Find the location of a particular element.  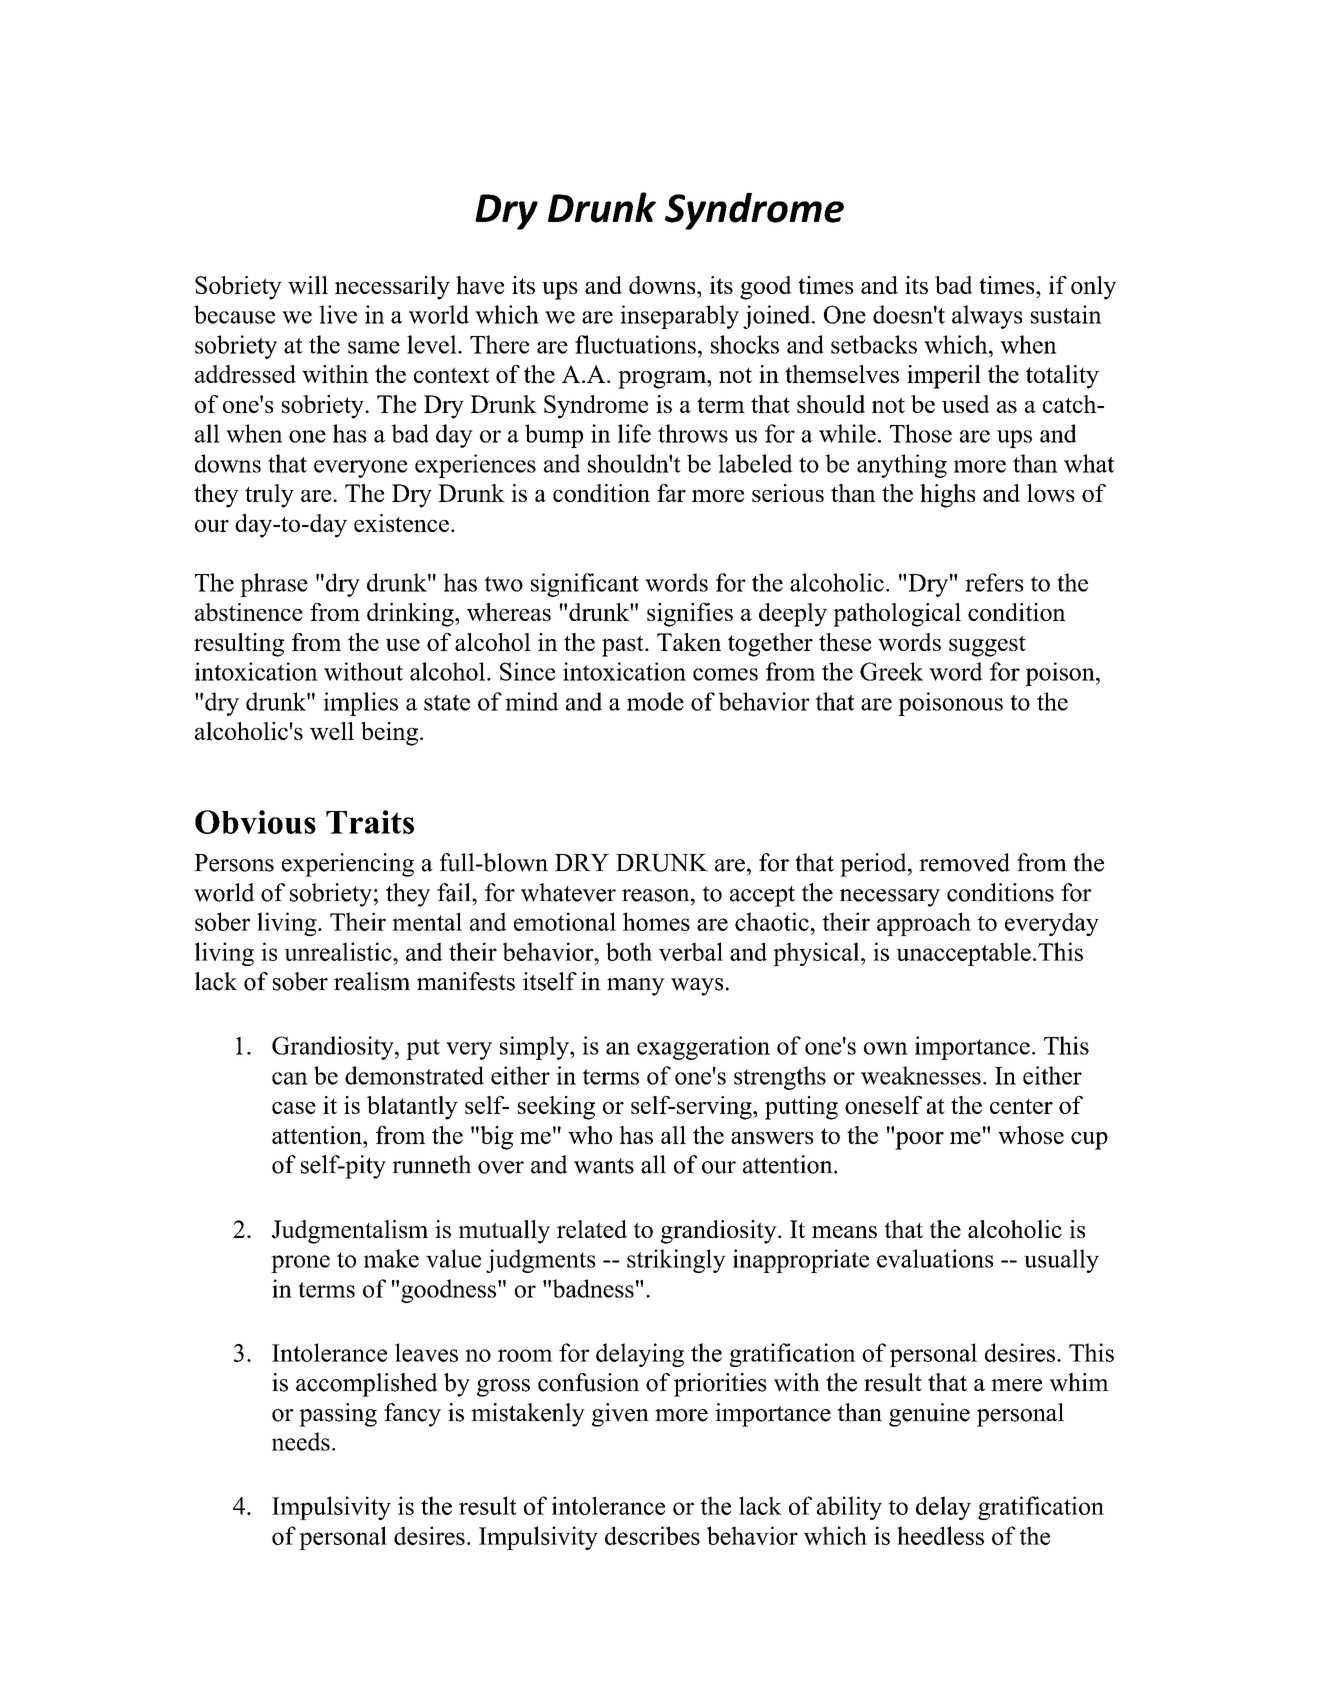

describes is located at coordinates (652, 1535).
